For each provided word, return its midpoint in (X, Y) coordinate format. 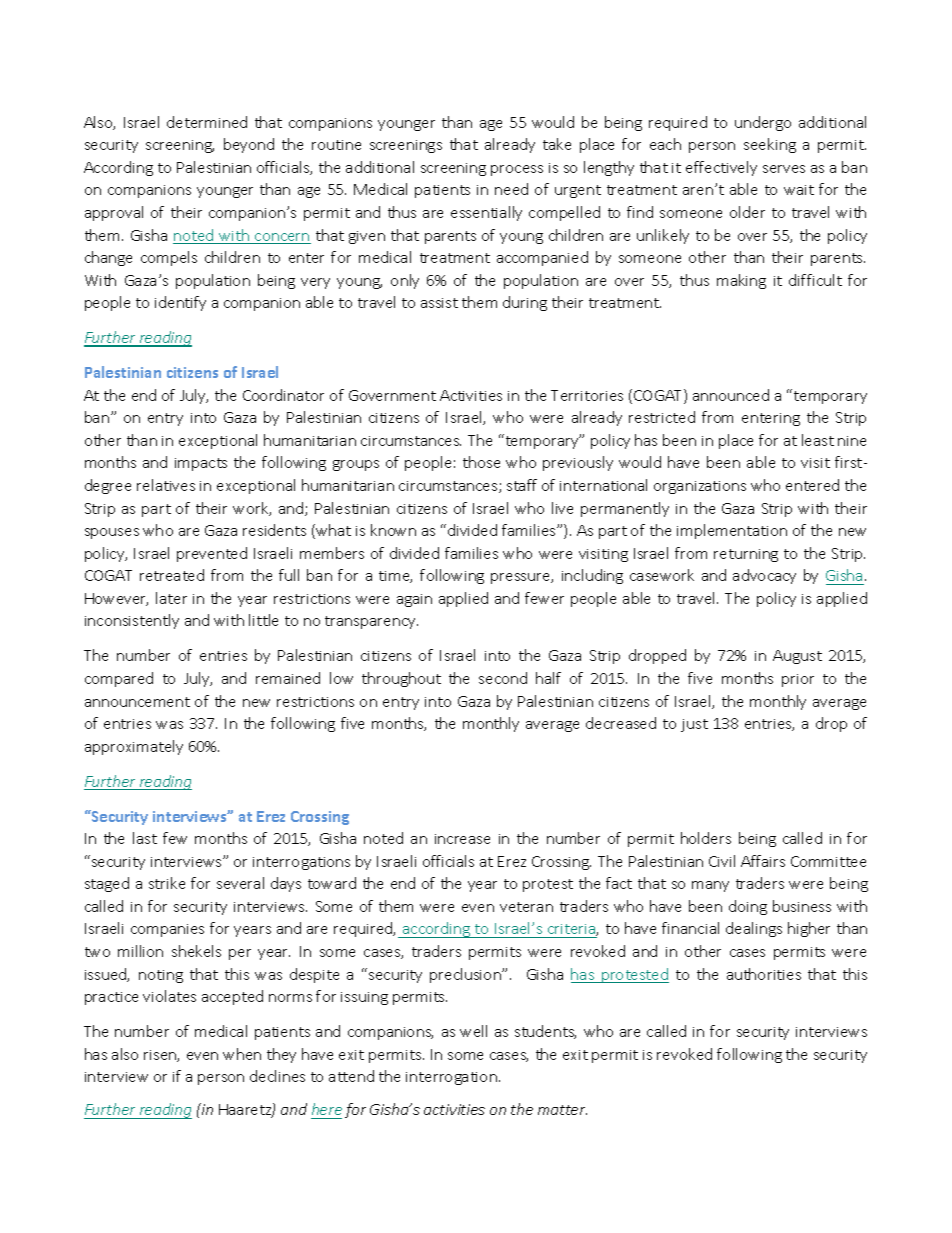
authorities (764, 974)
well (473, 1031)
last (145, 838)
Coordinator (283, 395)
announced (731, 395)
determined (207, 122)
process (517, 170)
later (171, 598)
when (242, 1054)
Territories (587, 395)
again (414, 600)
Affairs (763, 861)
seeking (770, 145)
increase (462, 839)
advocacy (764, 576)
